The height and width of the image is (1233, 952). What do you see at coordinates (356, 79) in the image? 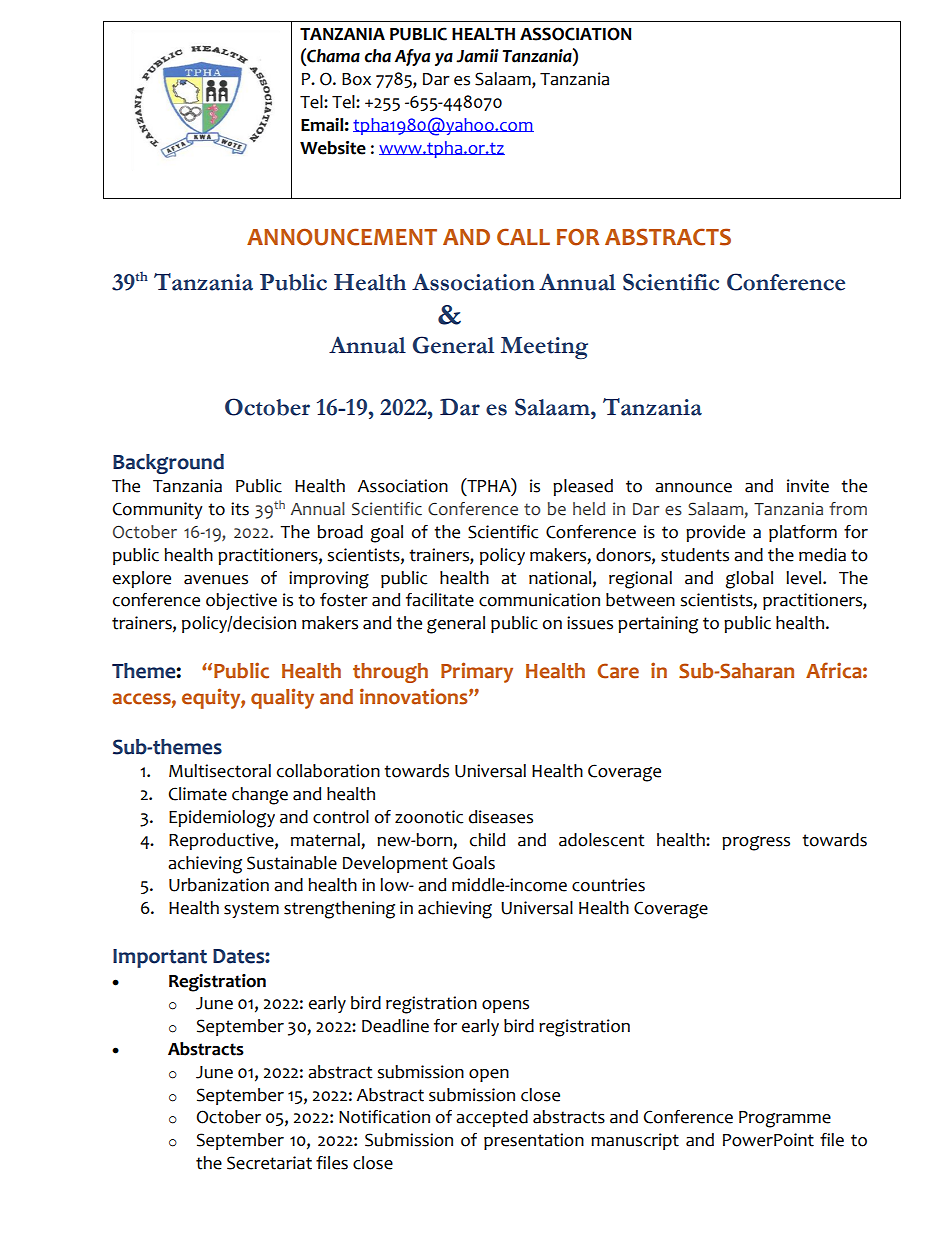
I see `Box` at bounding box center [356, 79].
